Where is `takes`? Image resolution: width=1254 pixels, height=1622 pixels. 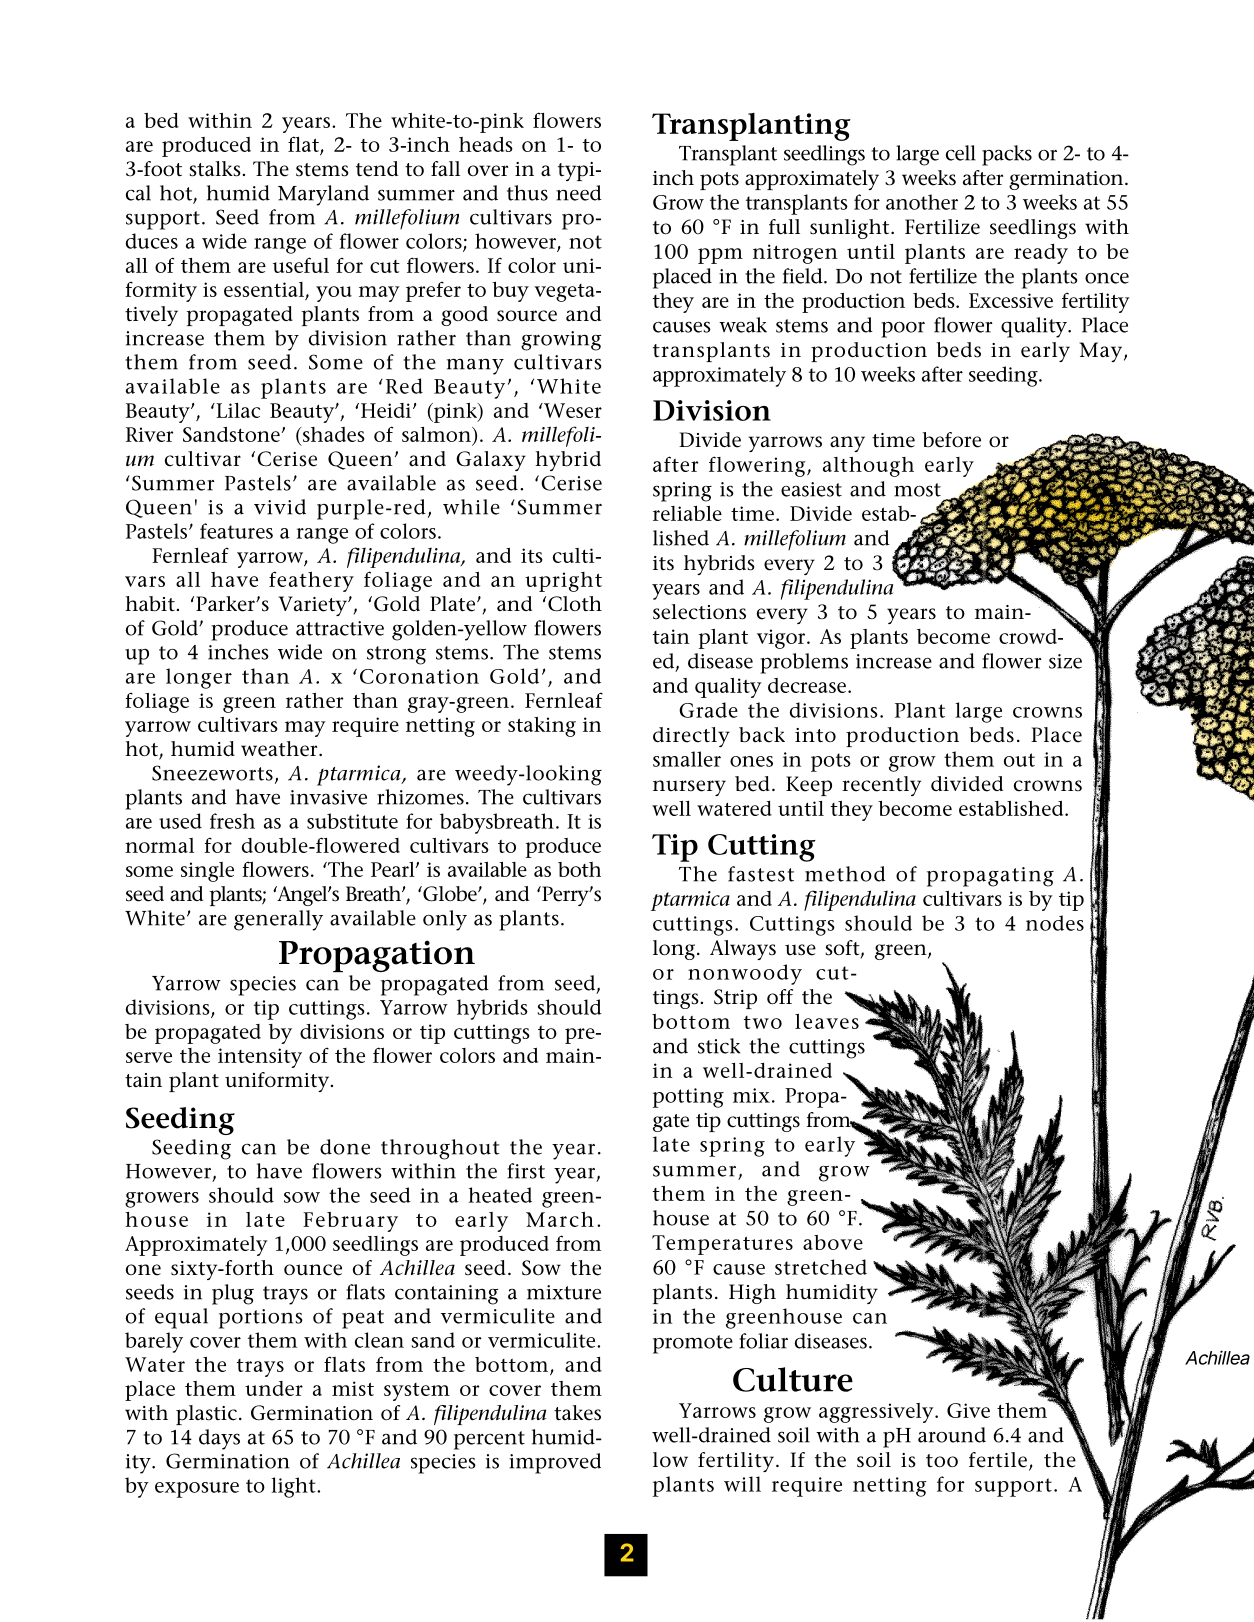
takes is located at coordinates (577, 1413).
